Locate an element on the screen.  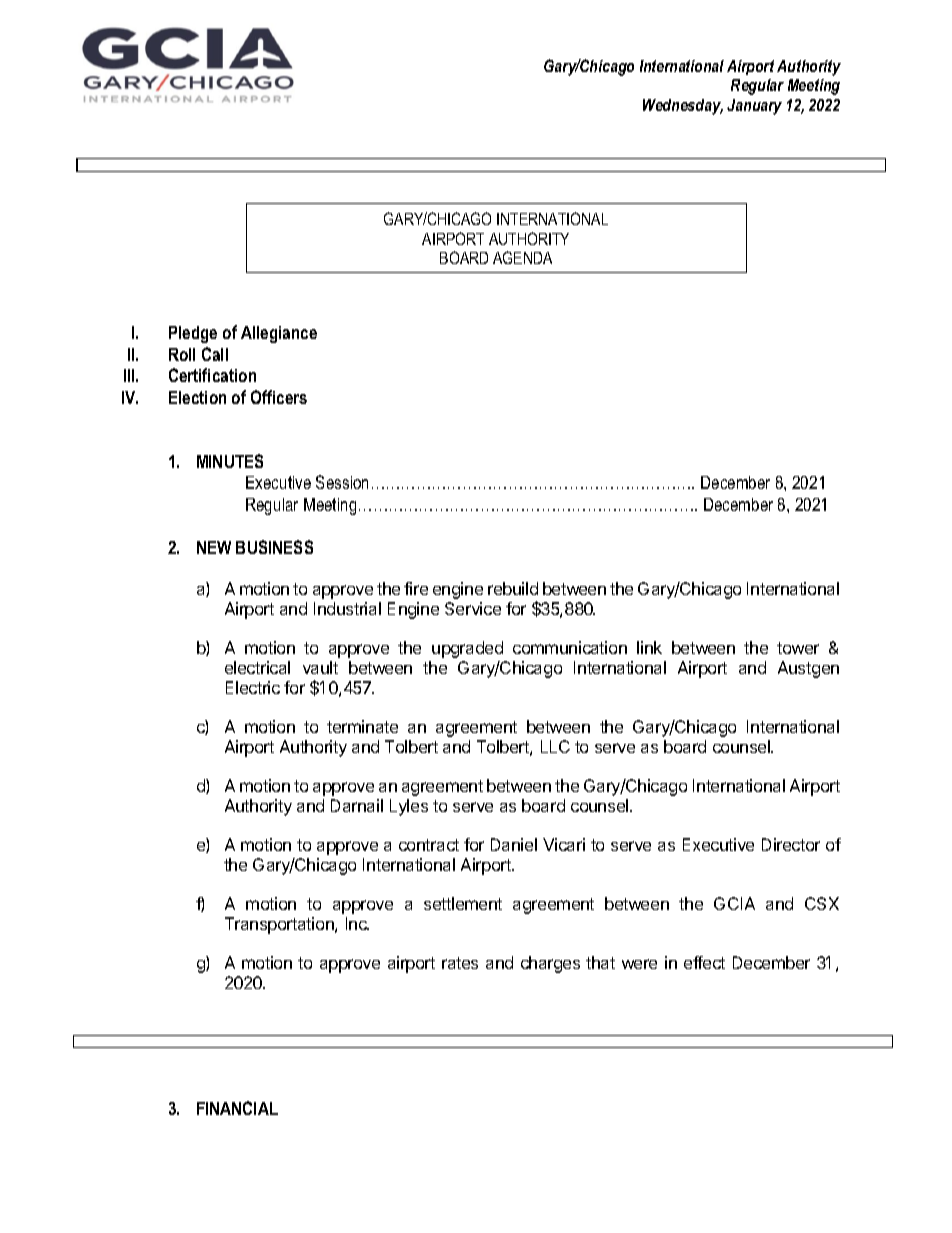
FINANCIAL is located at coordinates (237, 1108).
